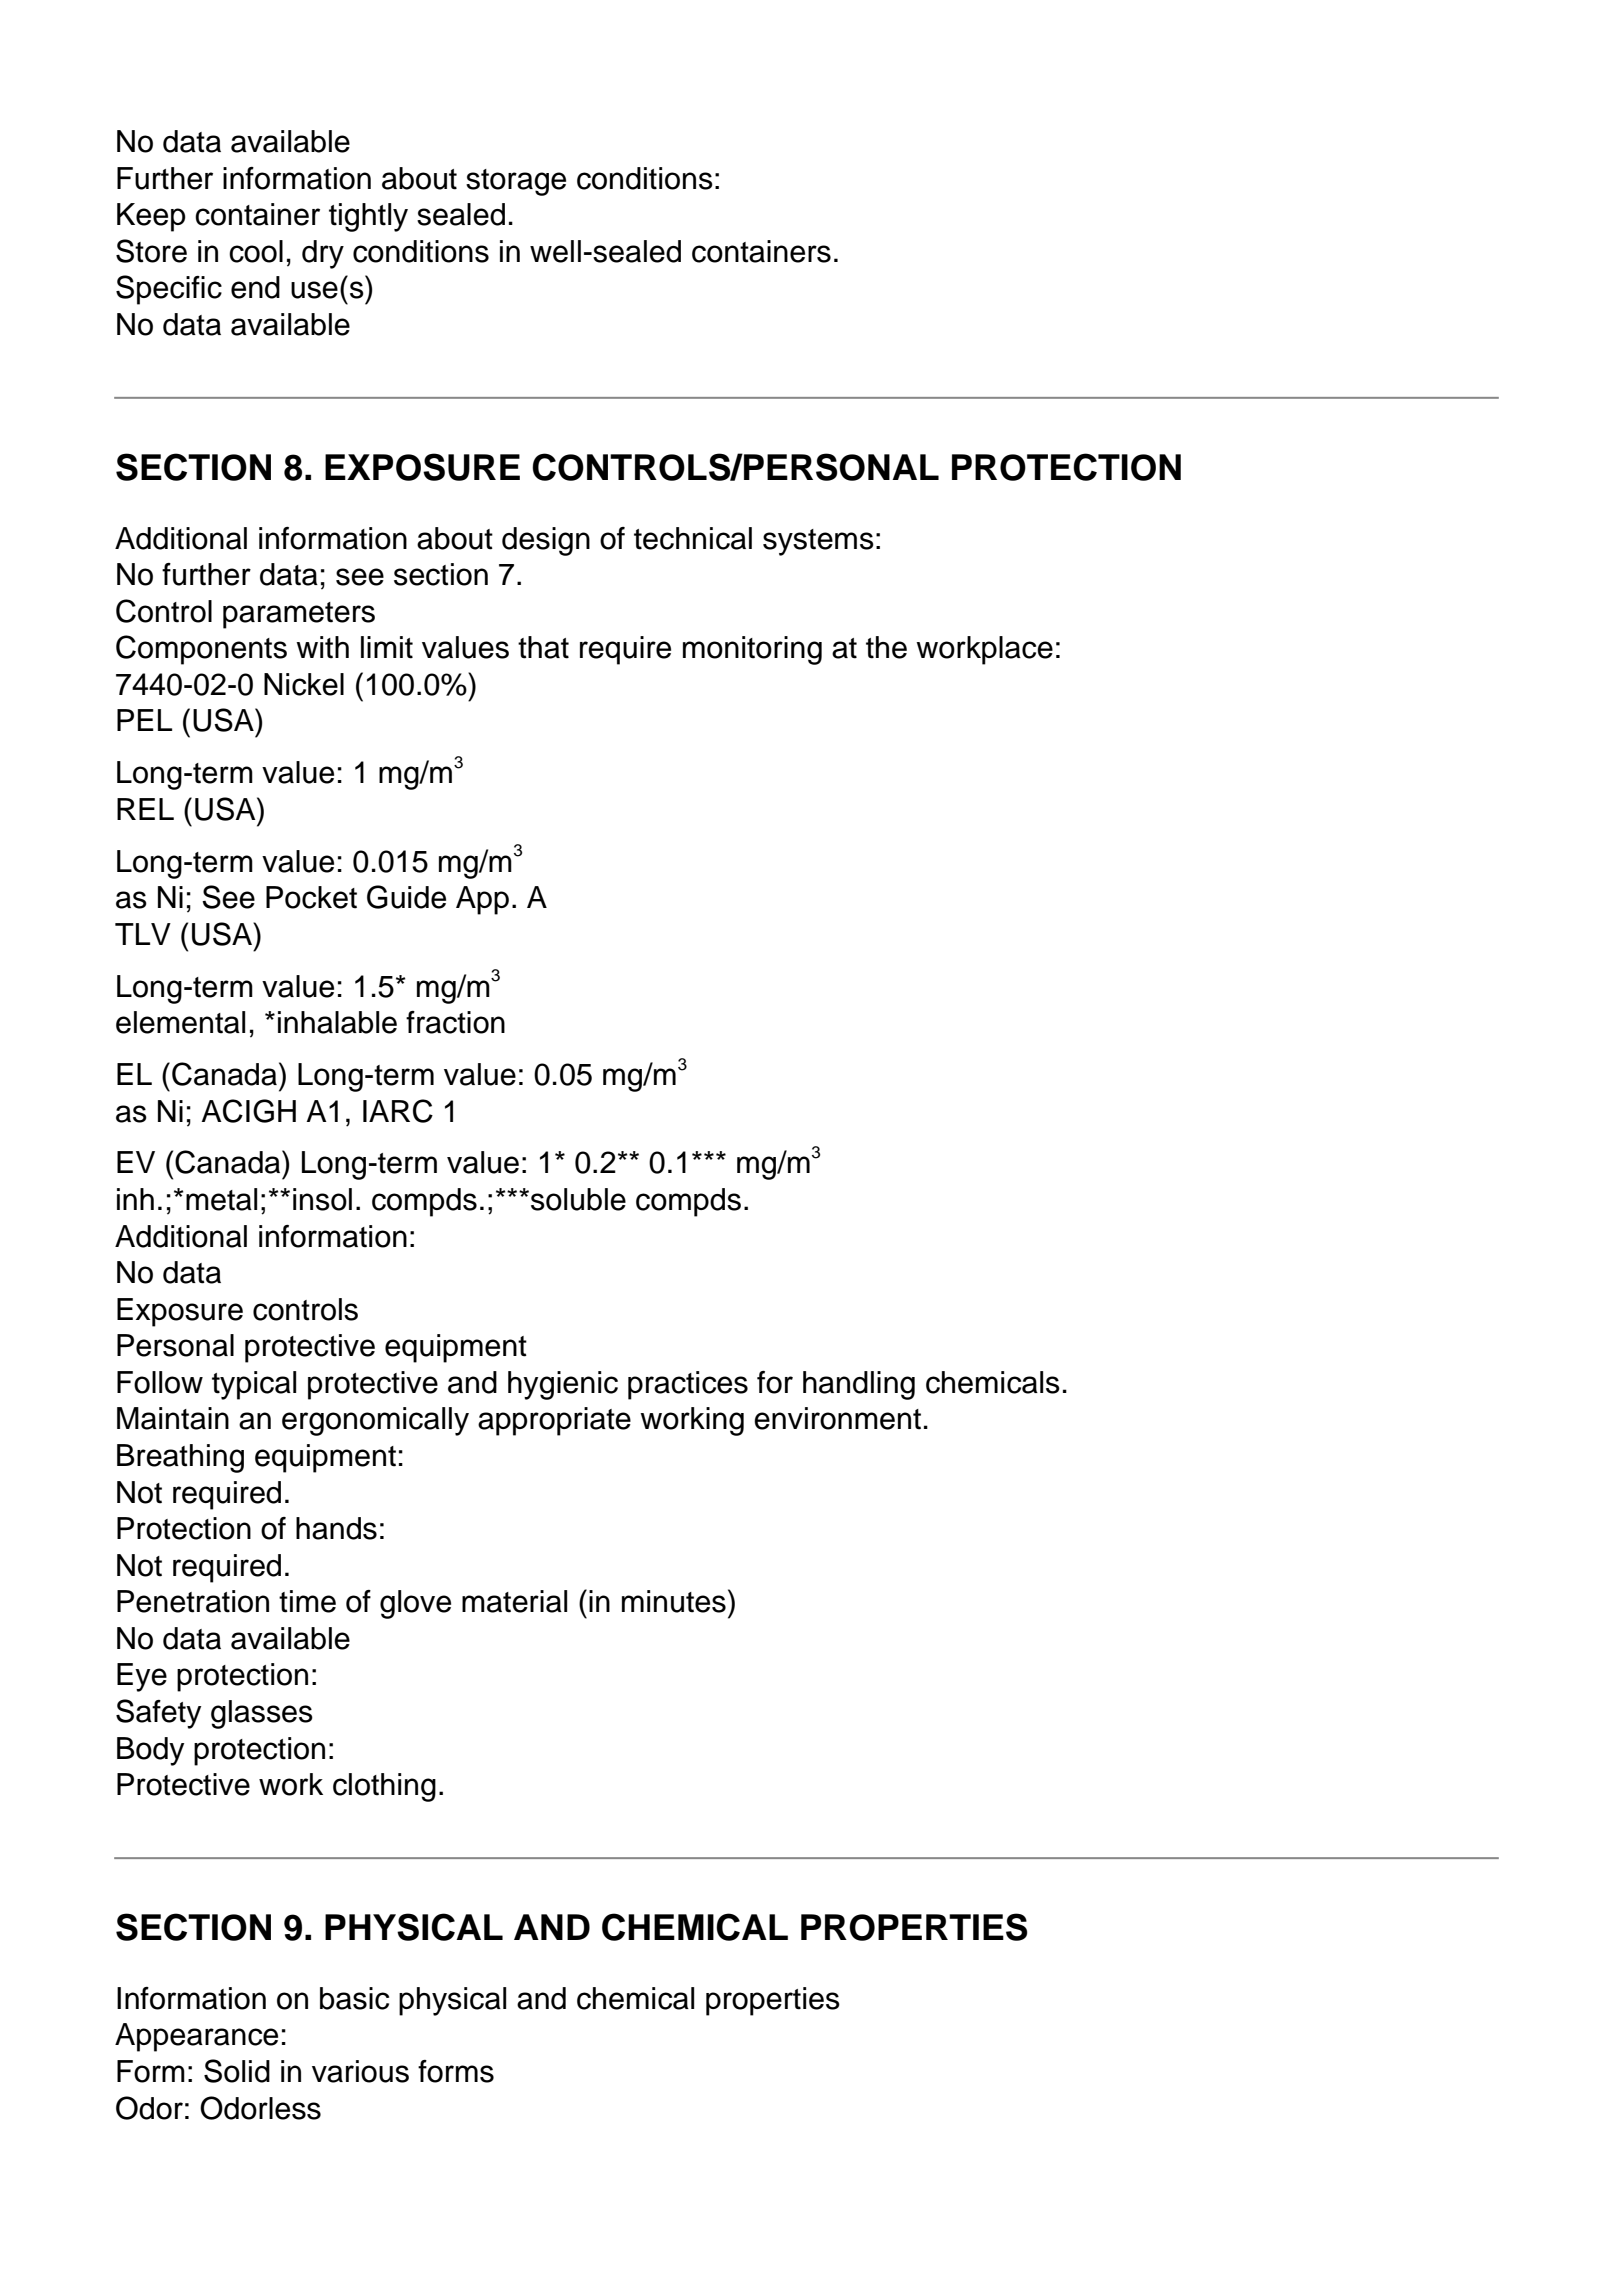 This image has width=1613, height=2281. What do you see at coordinates (674, 1601) in the image?
I see `minutes` at bounding box center [674, 1601].
